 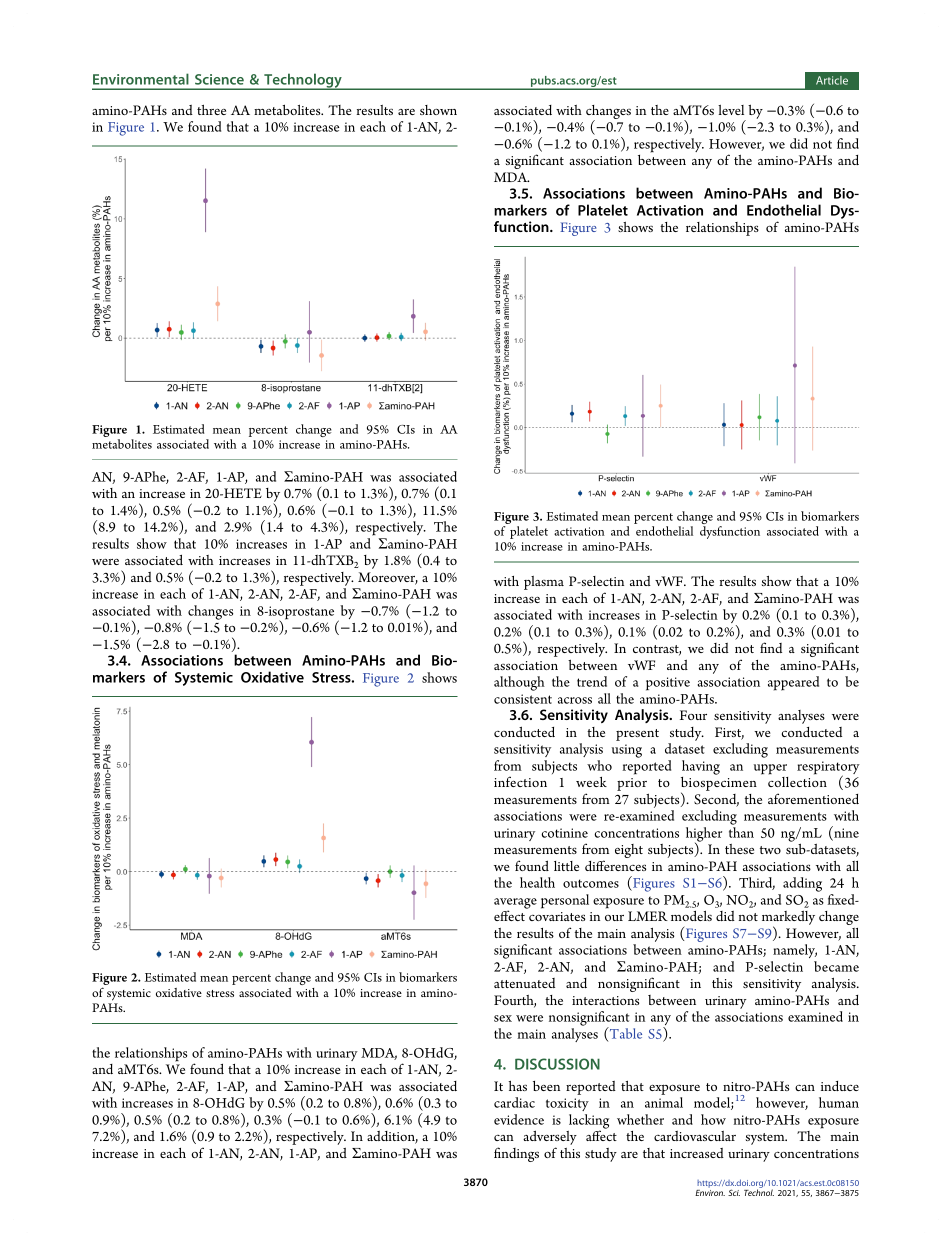 What do you see at coordinates (832, 80) in the screenshot?
I see `Article` at bounding box center [832, 80].
